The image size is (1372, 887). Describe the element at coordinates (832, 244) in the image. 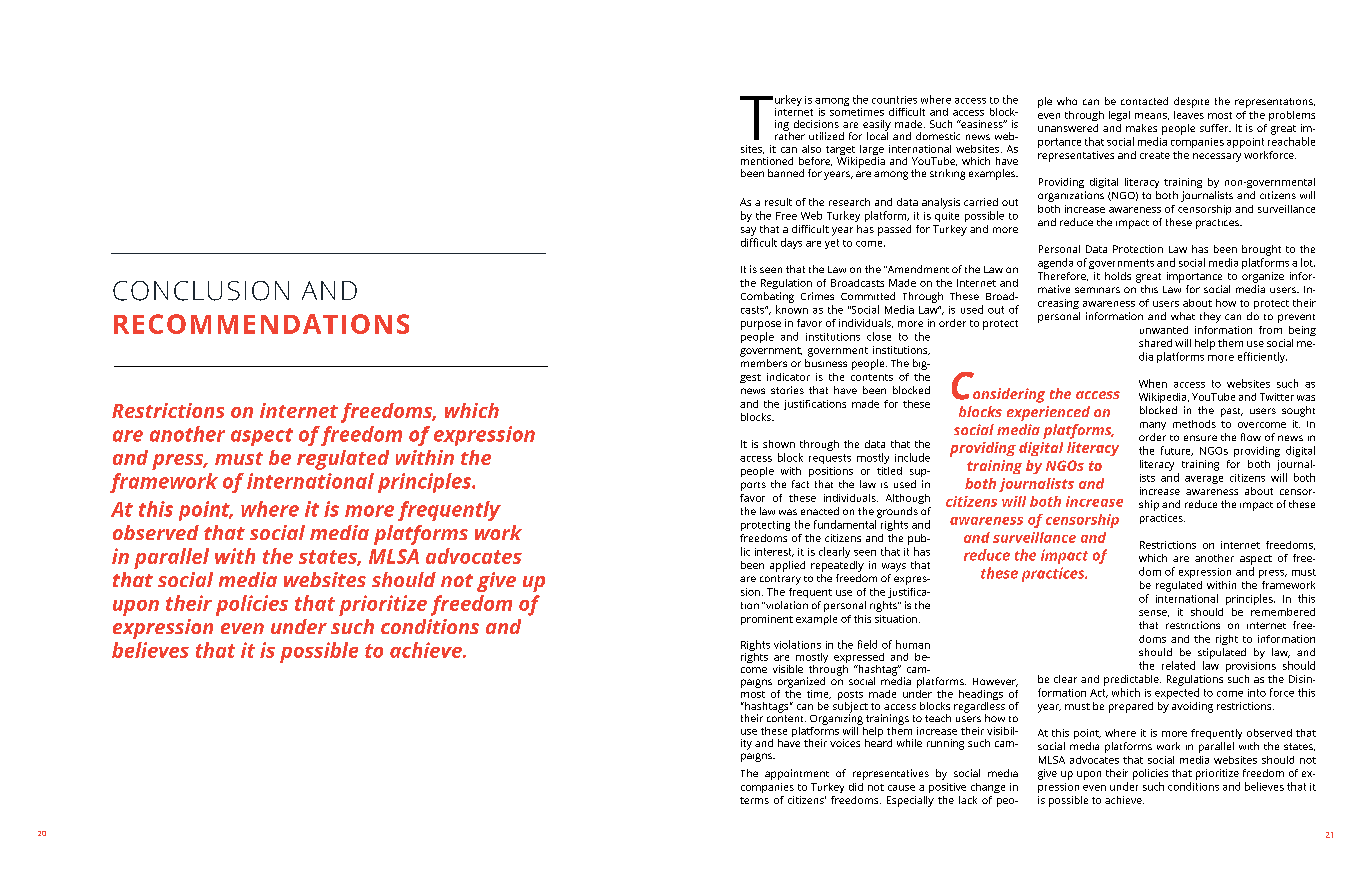

I see `yet` at that location.
